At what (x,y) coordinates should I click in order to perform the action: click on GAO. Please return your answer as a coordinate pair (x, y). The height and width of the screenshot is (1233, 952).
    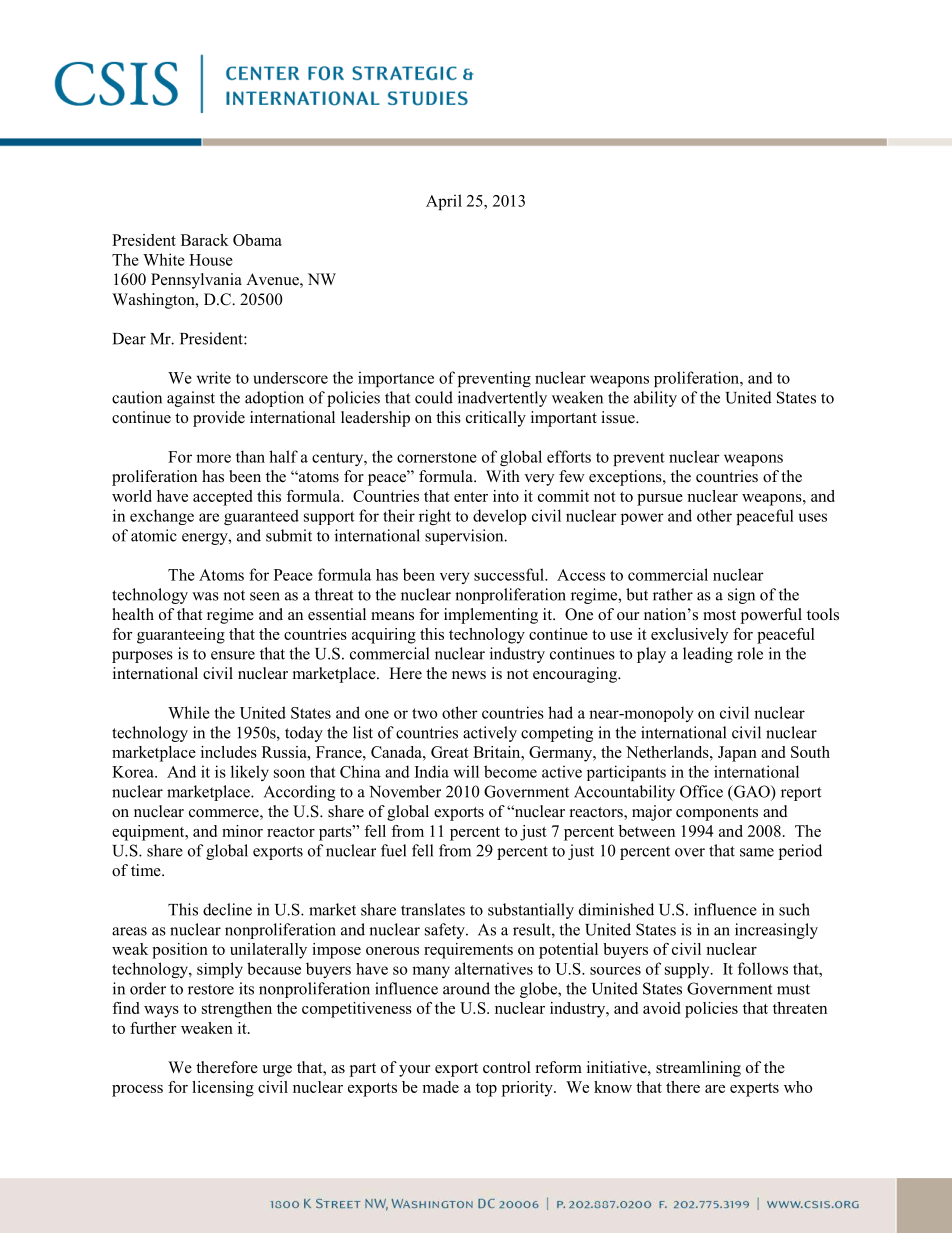
    Looking at the image, I should click on (752, 791).
